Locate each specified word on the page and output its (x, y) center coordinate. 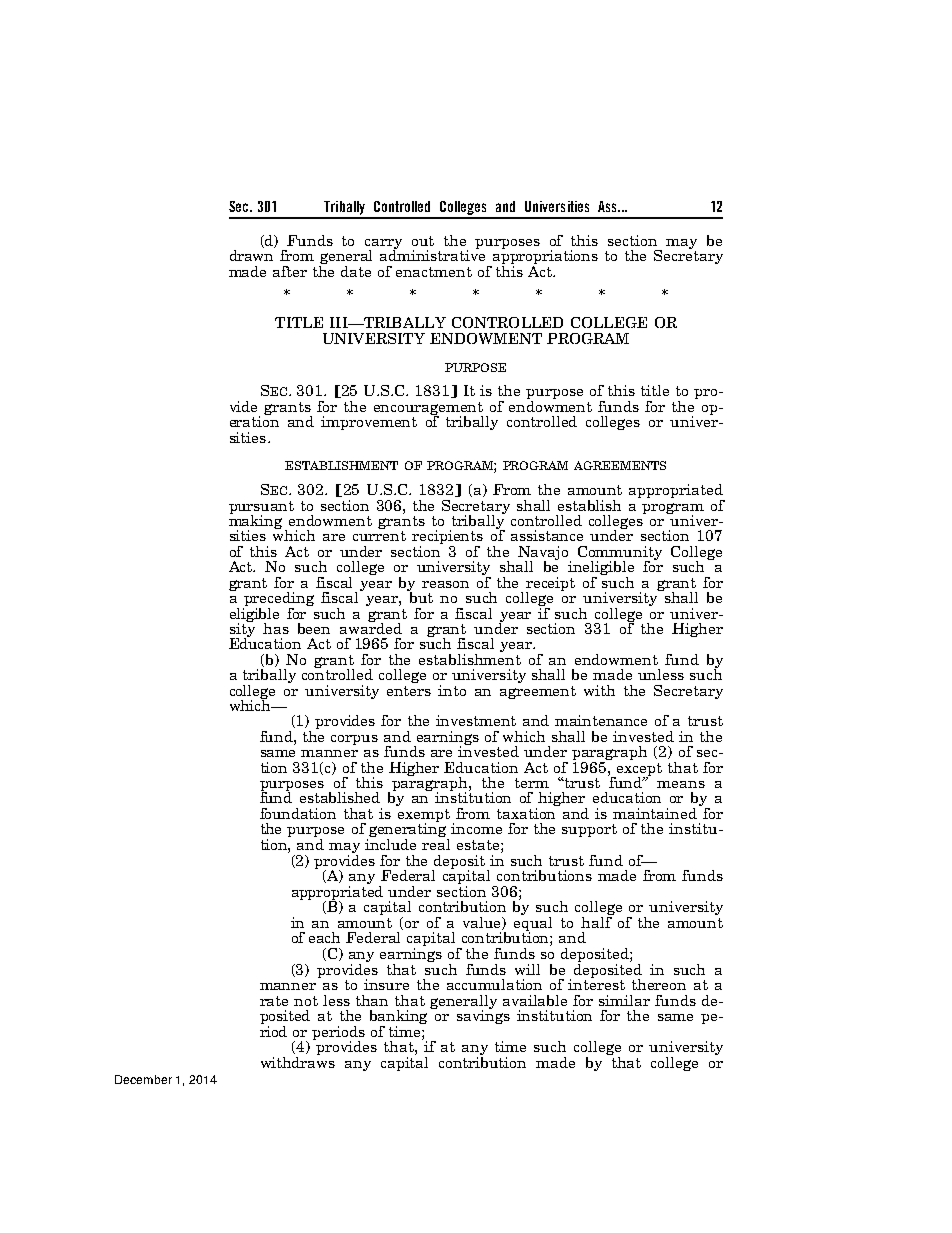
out (423, 241)
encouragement (428, 409)
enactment (434, 272)
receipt (550, 585)
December (143, 1079)
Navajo (544, 554)
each (324, 937)
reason (445, 584)
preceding (278, 600)
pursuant (261, 508)
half (597, 921)
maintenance (601, 720)
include (390, 843)
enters (409, 691)
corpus (354, 740)
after (290, 271)
